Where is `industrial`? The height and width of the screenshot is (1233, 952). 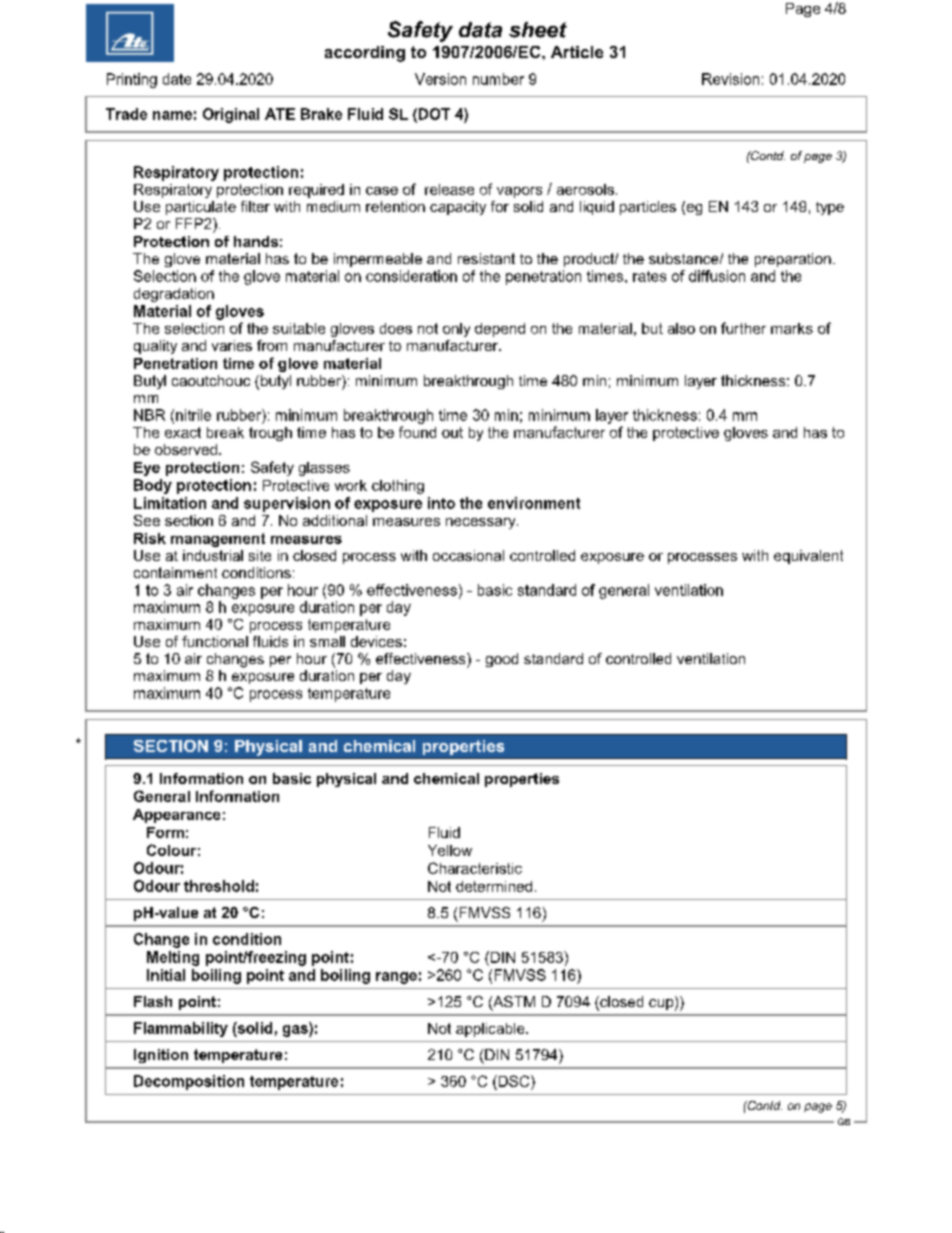 industrial is located at coordinates (213, 555).
